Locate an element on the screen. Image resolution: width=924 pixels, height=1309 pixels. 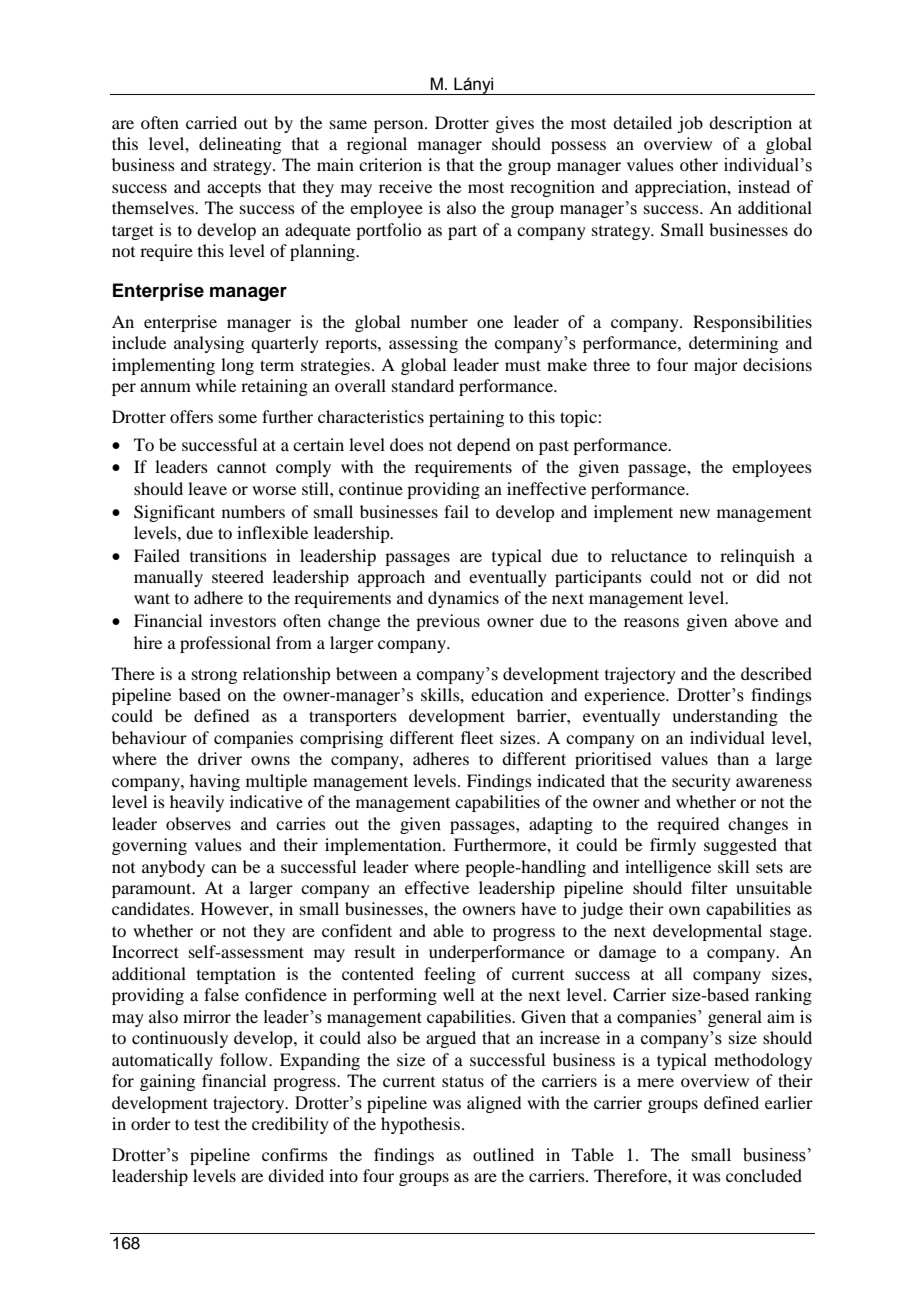
professional is located at coordinates (225, 644).
